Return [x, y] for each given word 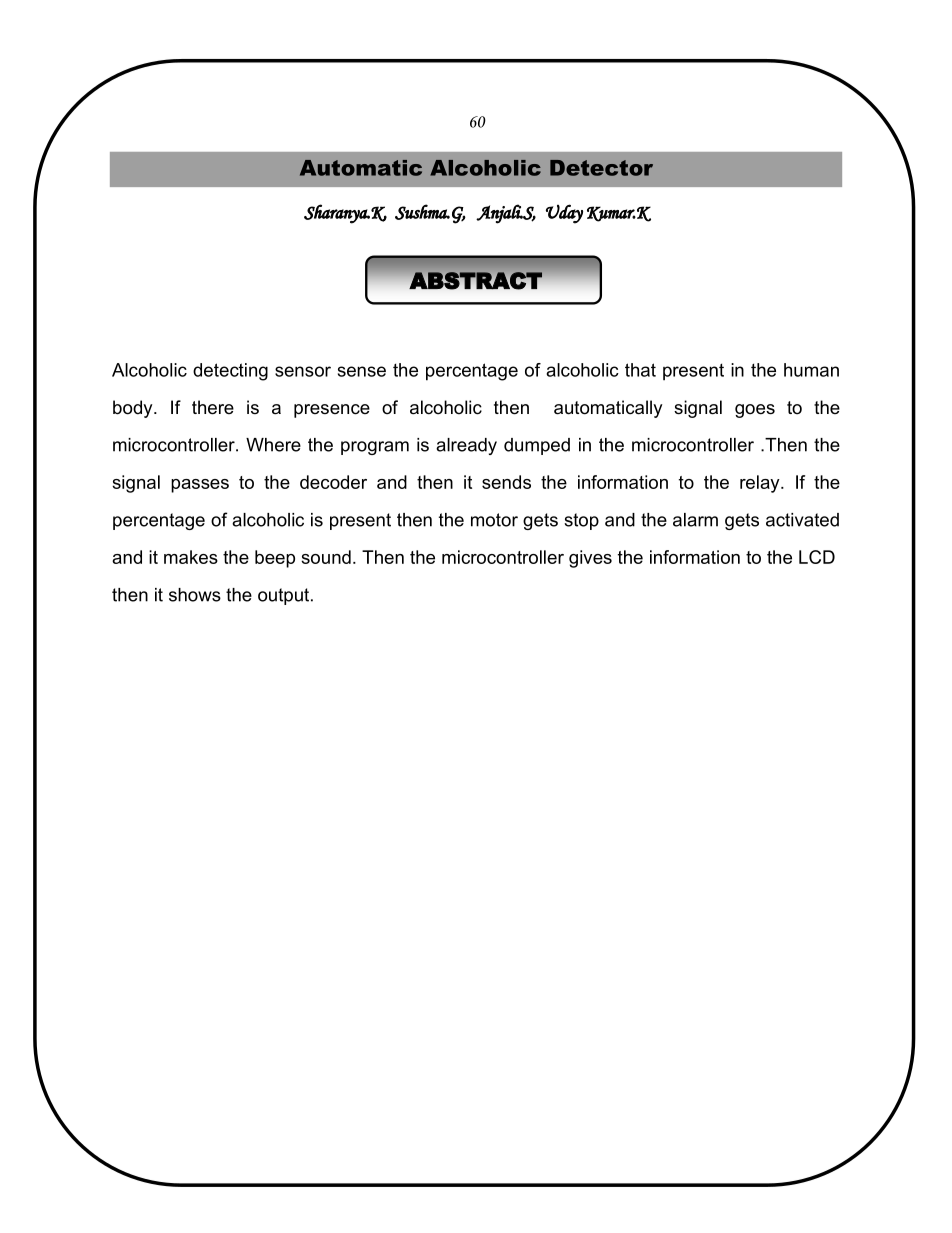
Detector [601, 168]
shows [195, 595]
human [811, 370]
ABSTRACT [476, 281]
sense [362, 371]
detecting [230, 372]
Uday [564, 214]
